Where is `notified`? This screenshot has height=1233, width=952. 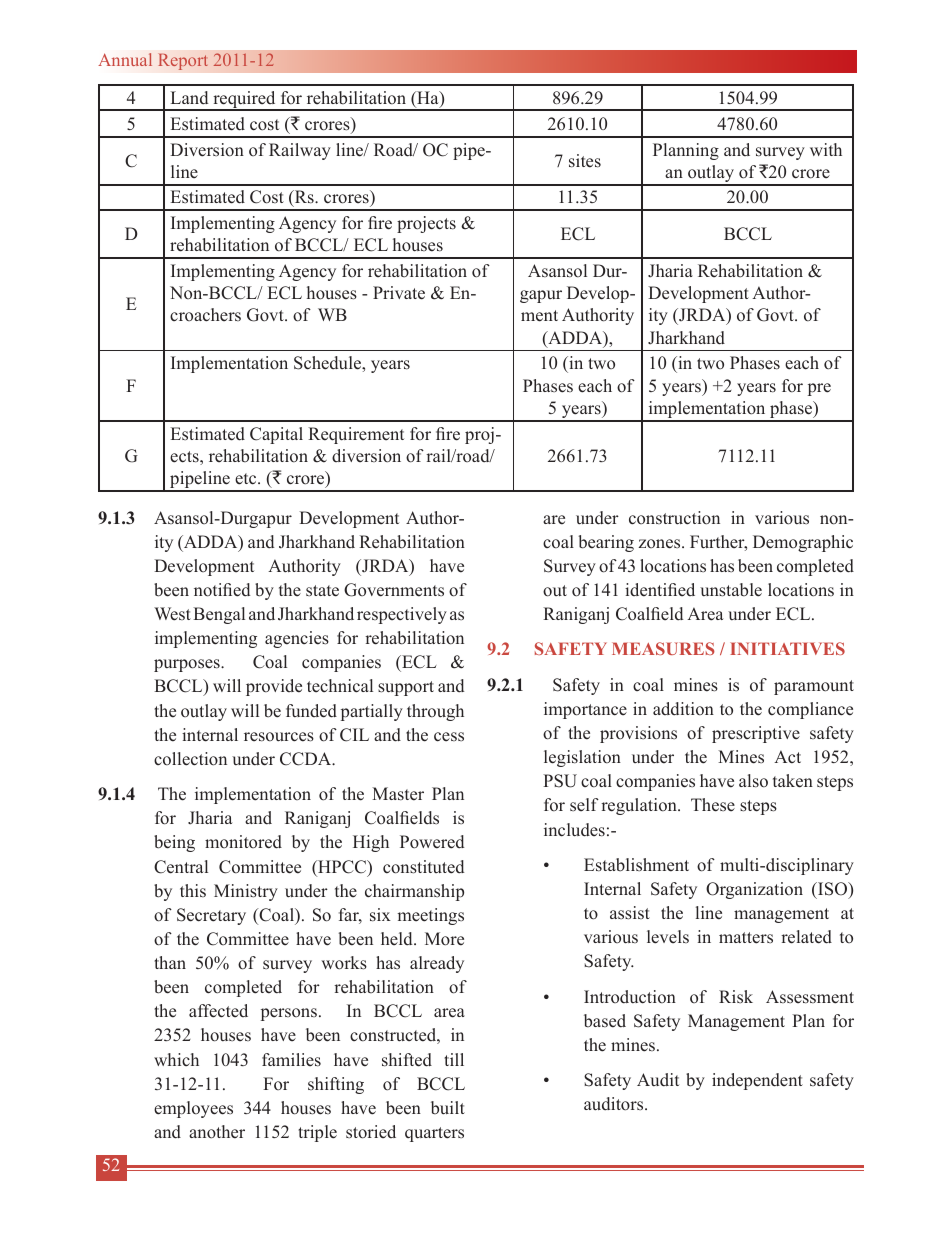
notified is located at coordinates (222, 590).
